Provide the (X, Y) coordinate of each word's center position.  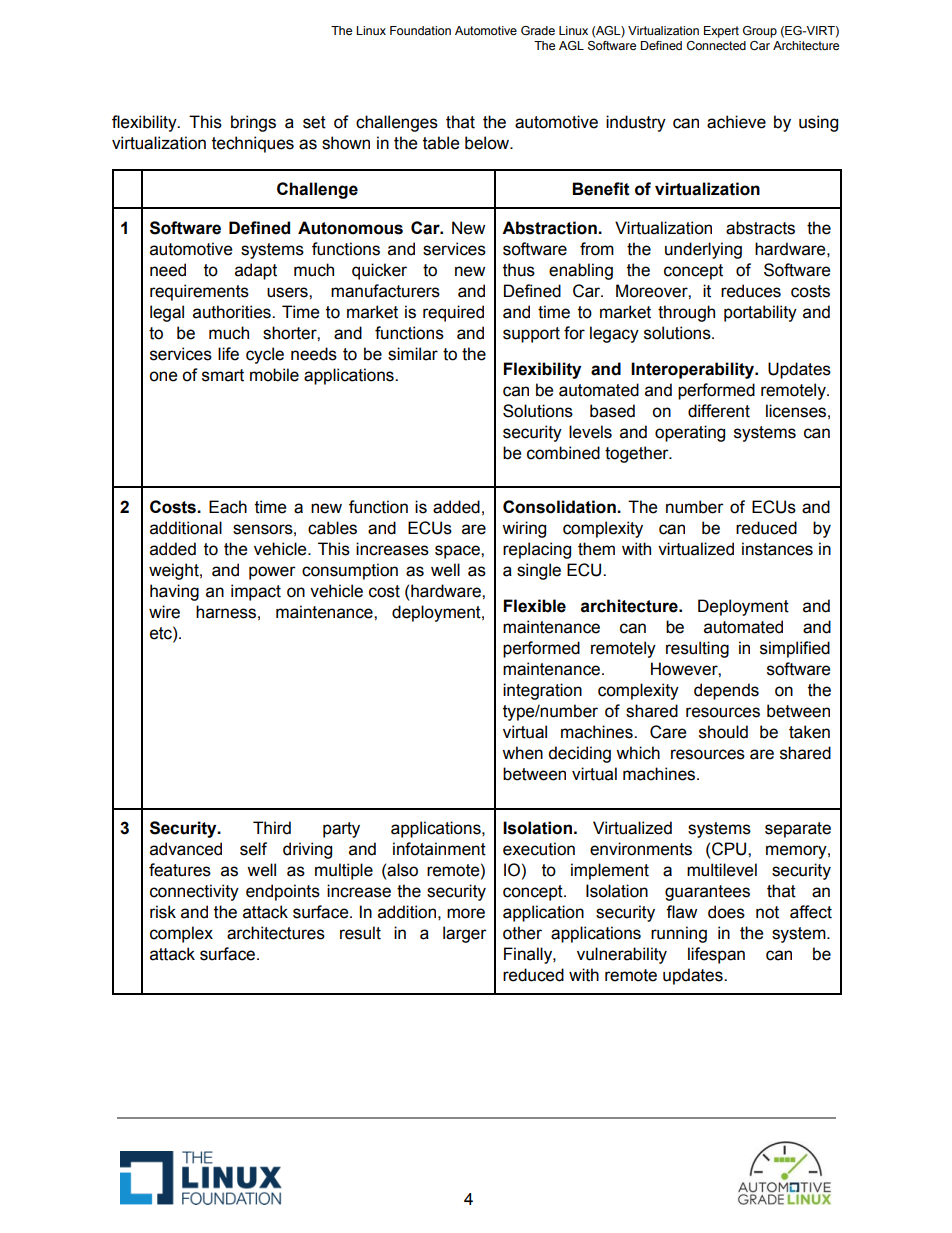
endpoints (283, 892)
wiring (524, 529)
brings (253, 123)
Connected (716, 45)
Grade (538, 30)
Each (228, 507)
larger (465, 934)
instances (777, 549)
